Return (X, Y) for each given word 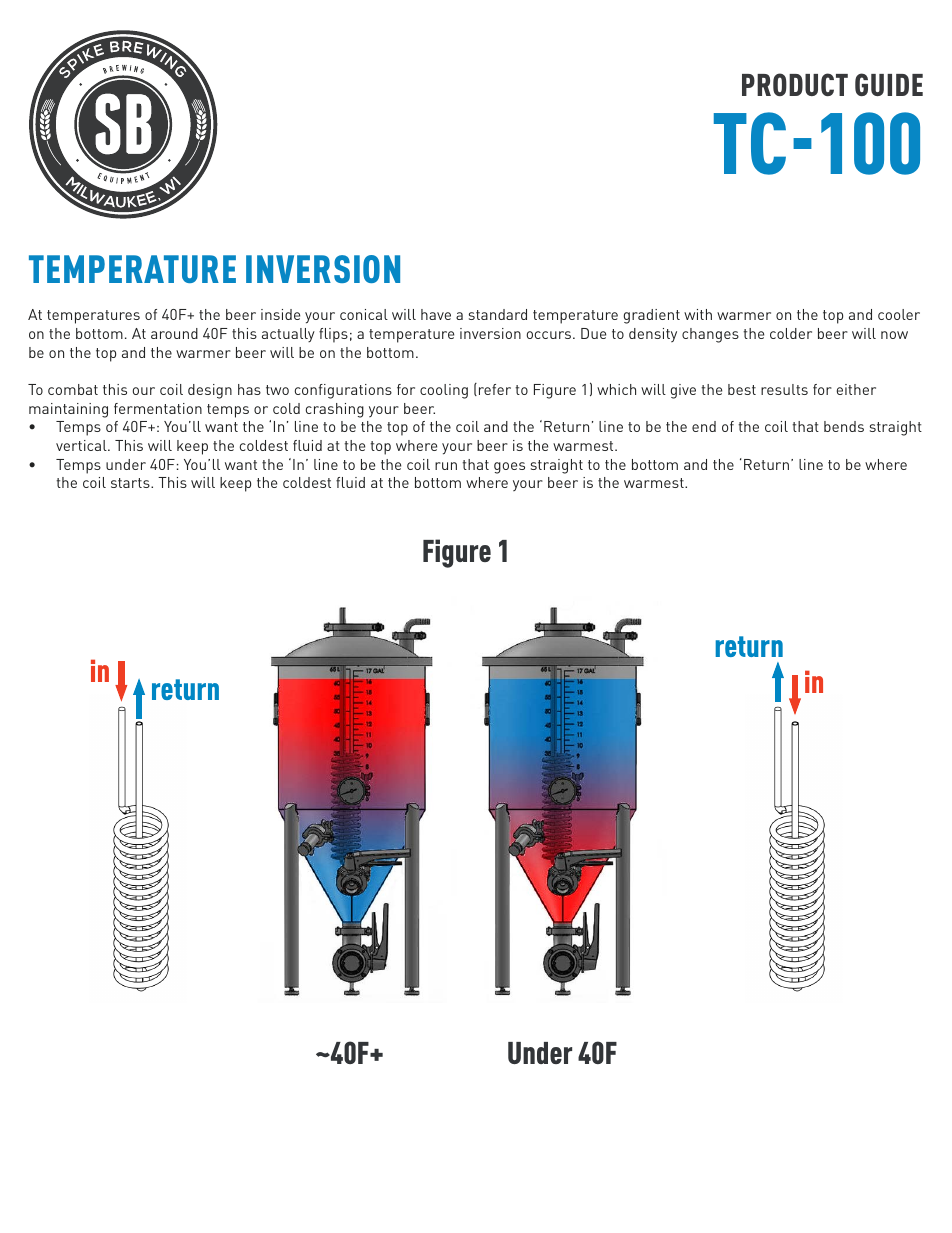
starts (131, 483)
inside (280, 314)
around (174, 333)
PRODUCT (795, 84)
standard (498, 314)
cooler (899, 314)
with (698, 314)
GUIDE (889, 84)
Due (593, 333)
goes (509, 468)
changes (710, 335)
